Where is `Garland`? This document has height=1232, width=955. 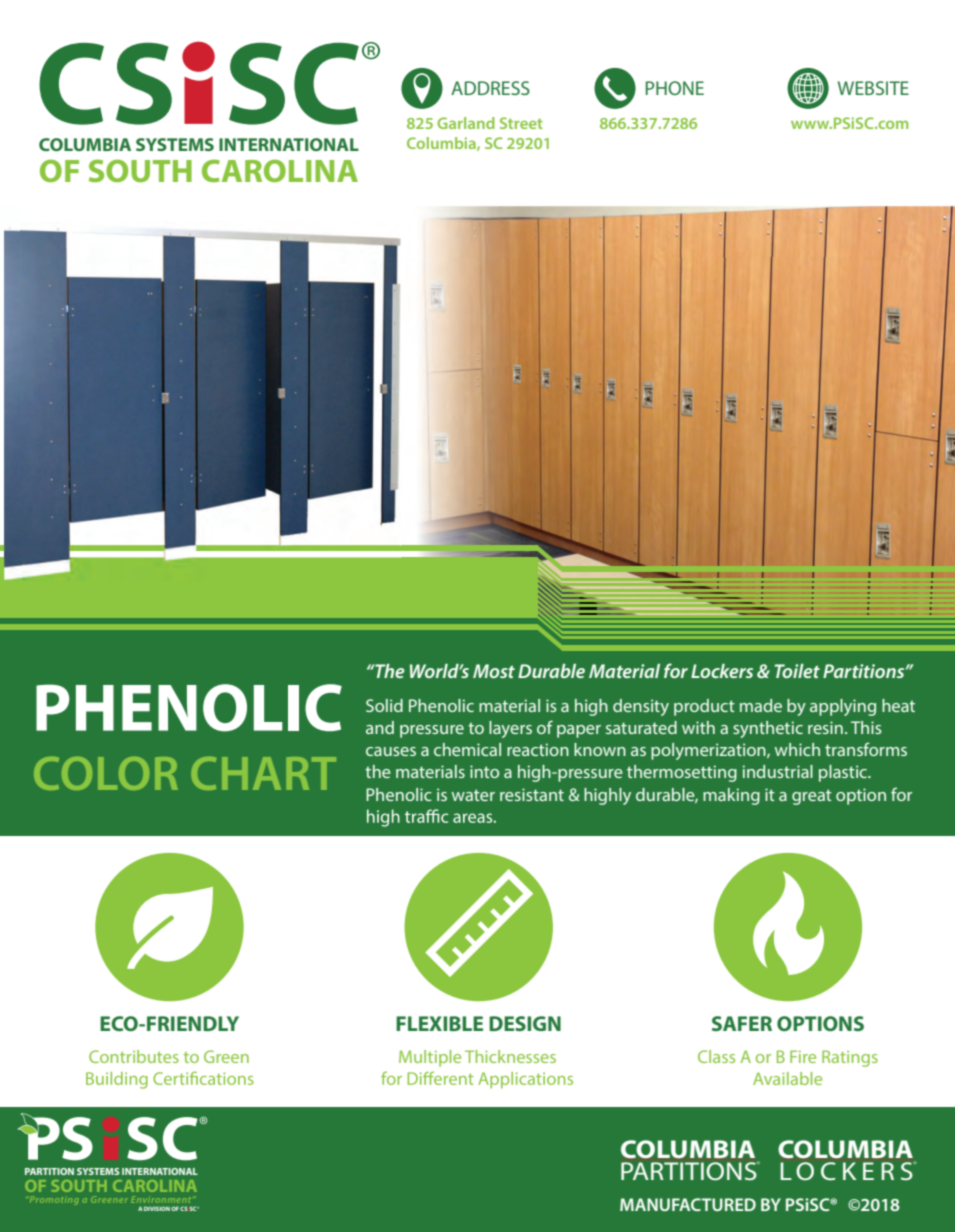
Garland is located at coordinates (466, 123).
